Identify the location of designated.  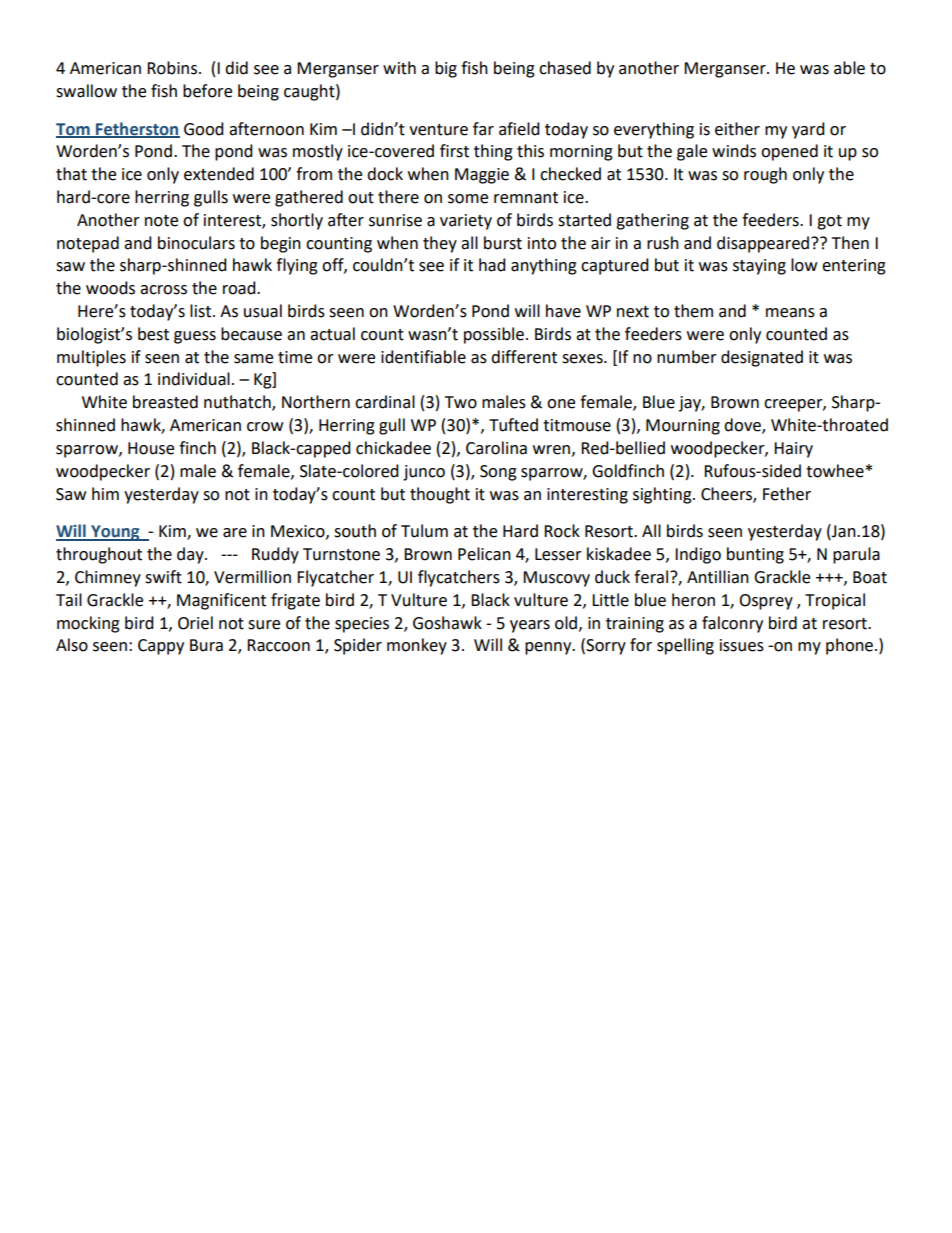
(762, 358).
